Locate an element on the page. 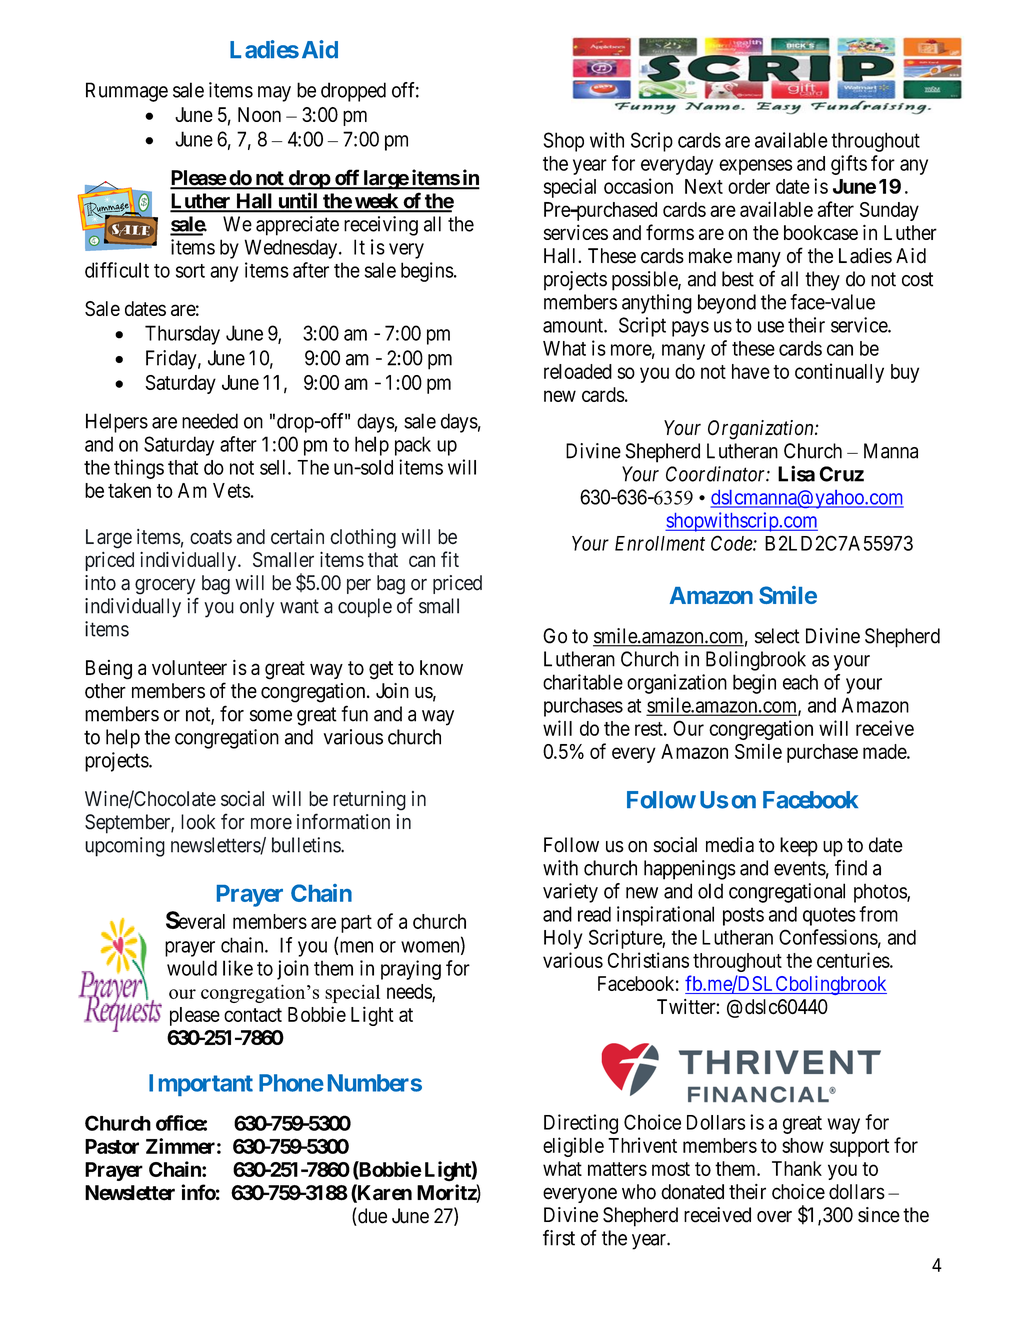 Image resolution: width=1025 pixels, height=1327 pixels. variety is located at coordinates (570, 893).
